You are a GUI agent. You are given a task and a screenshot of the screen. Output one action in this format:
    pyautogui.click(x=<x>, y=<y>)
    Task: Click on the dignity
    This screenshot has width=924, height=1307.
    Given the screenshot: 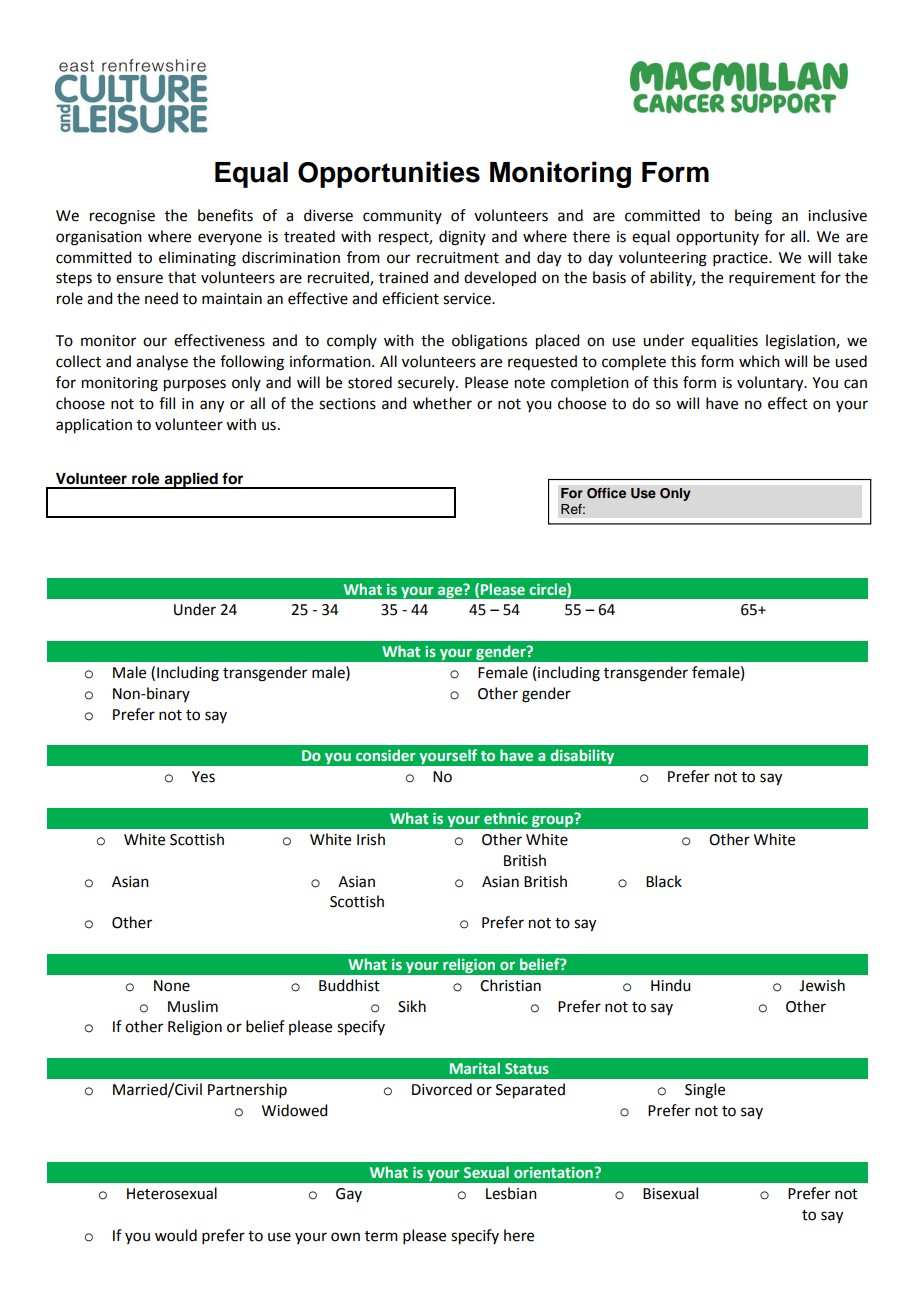 What is the action you would take?
    pyautogui.click(x=462, y=238)
